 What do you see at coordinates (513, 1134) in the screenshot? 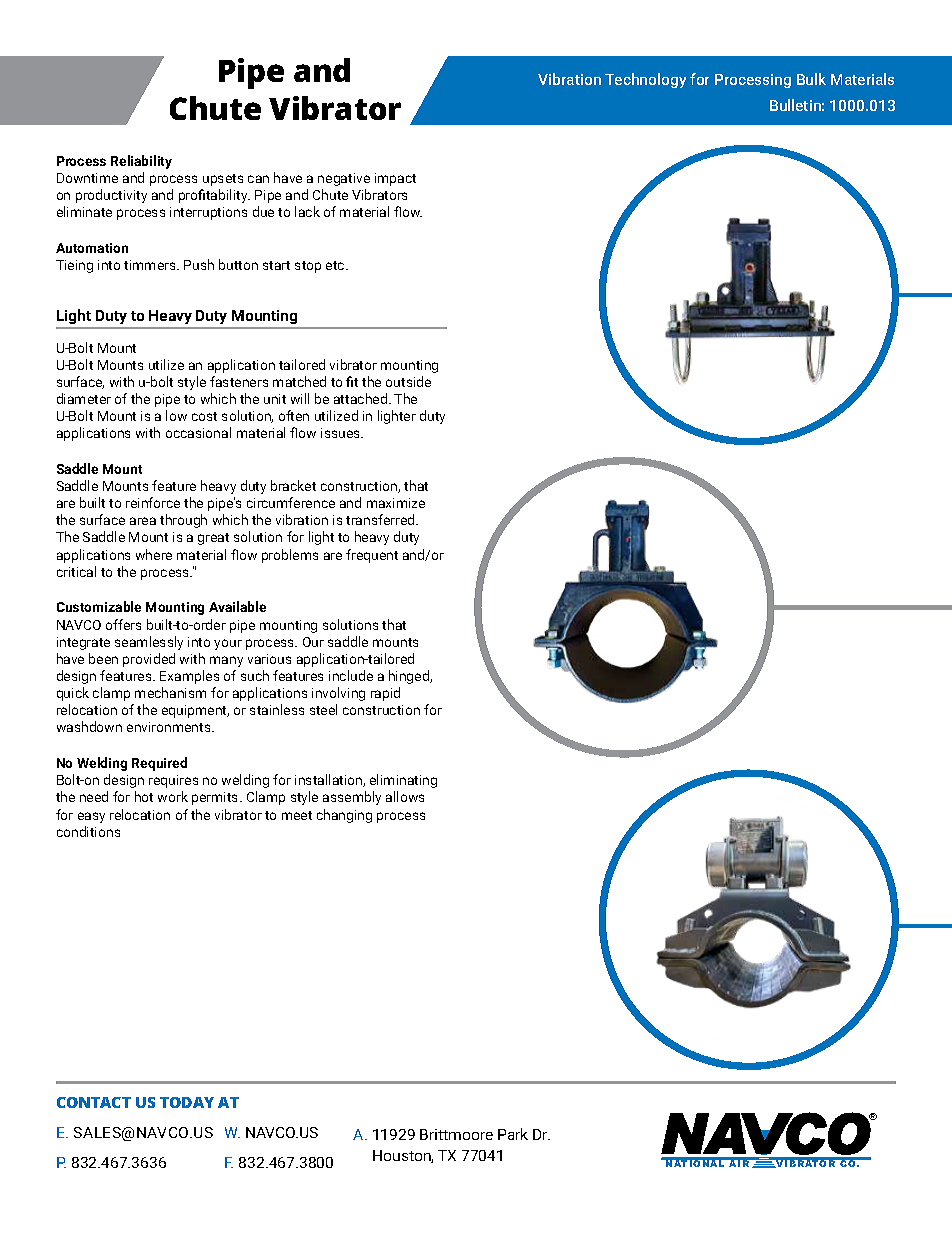
I see `Park` at bounding box center [513, 1134].
